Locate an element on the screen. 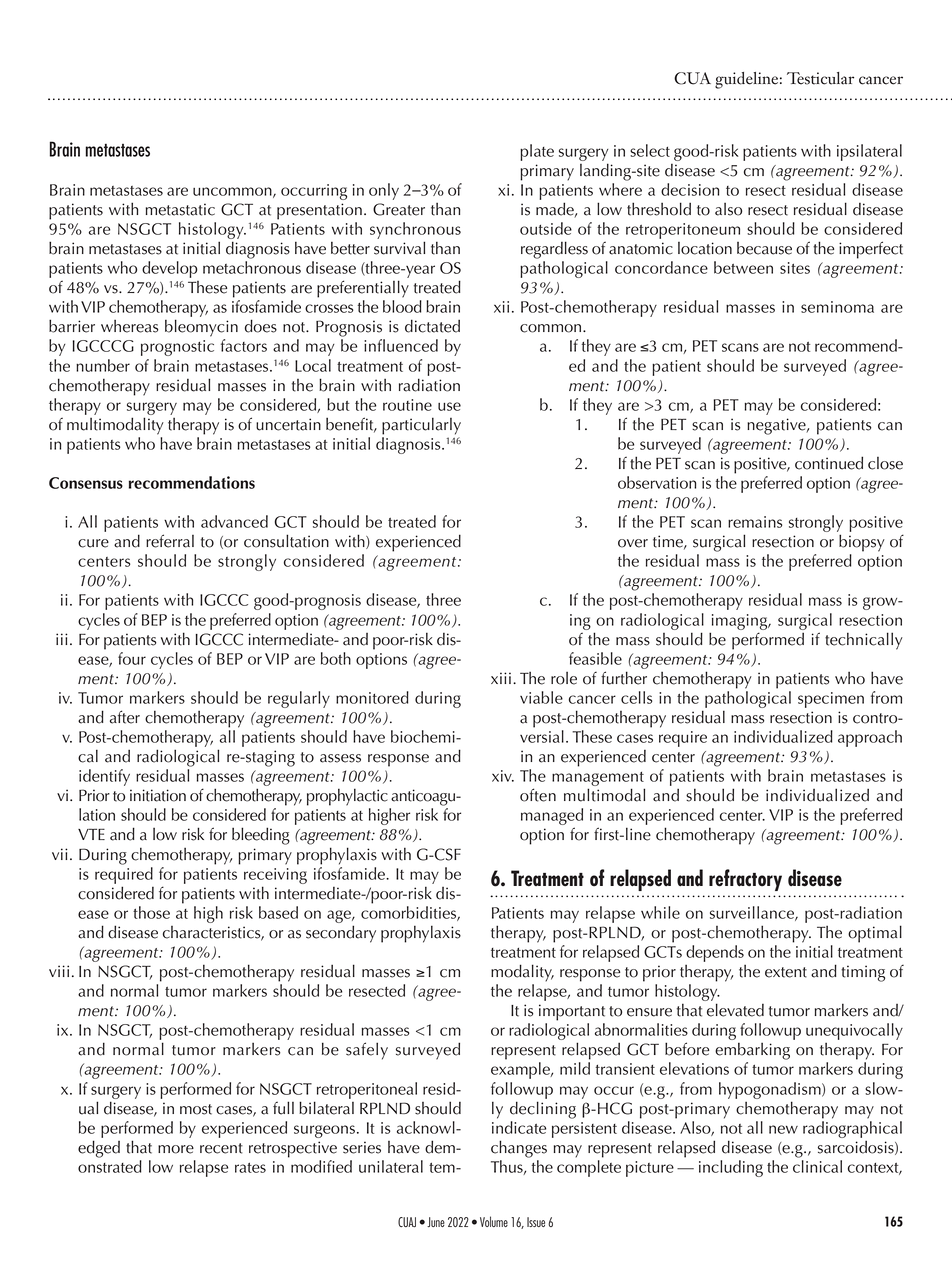 The width and height of the screenshot is (952, 1275). only is located at coordinates (384, 191).
